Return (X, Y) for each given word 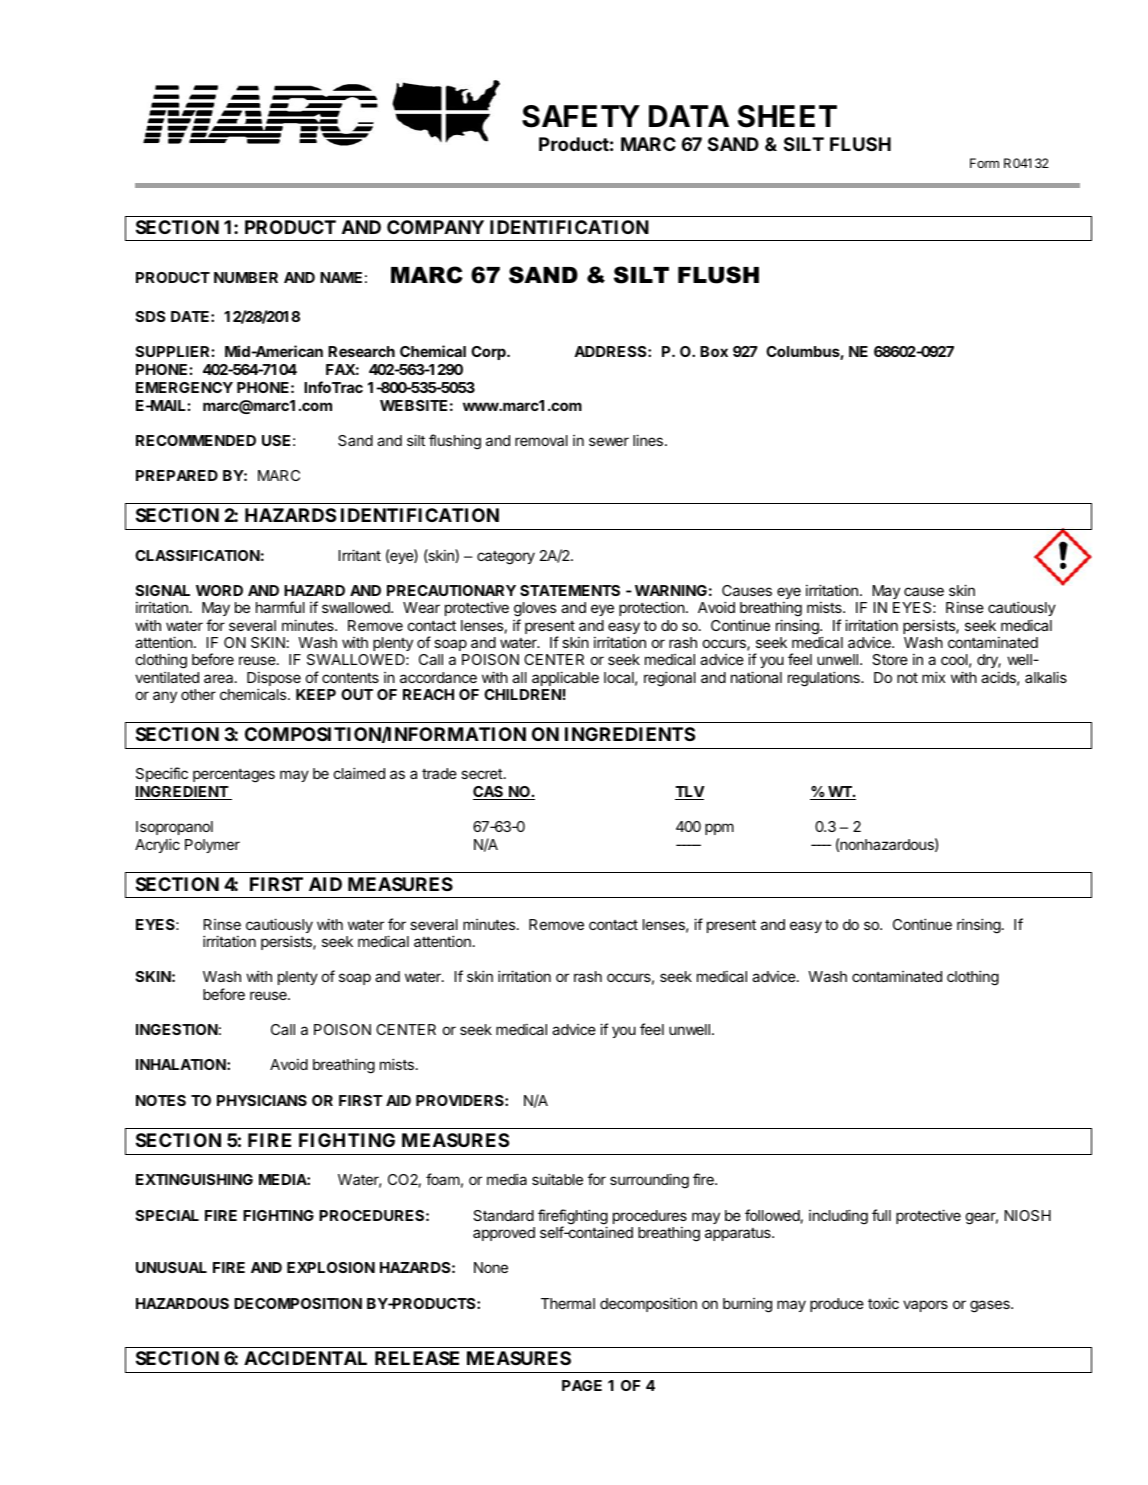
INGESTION (177, 1029)
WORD (219, 590)
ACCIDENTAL (305, 1358)
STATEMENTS (570, 590)
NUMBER (246, 277)
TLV (690, 793)
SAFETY (581, 116)
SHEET (787, 116)
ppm (719, 829)
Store (890, 659)
